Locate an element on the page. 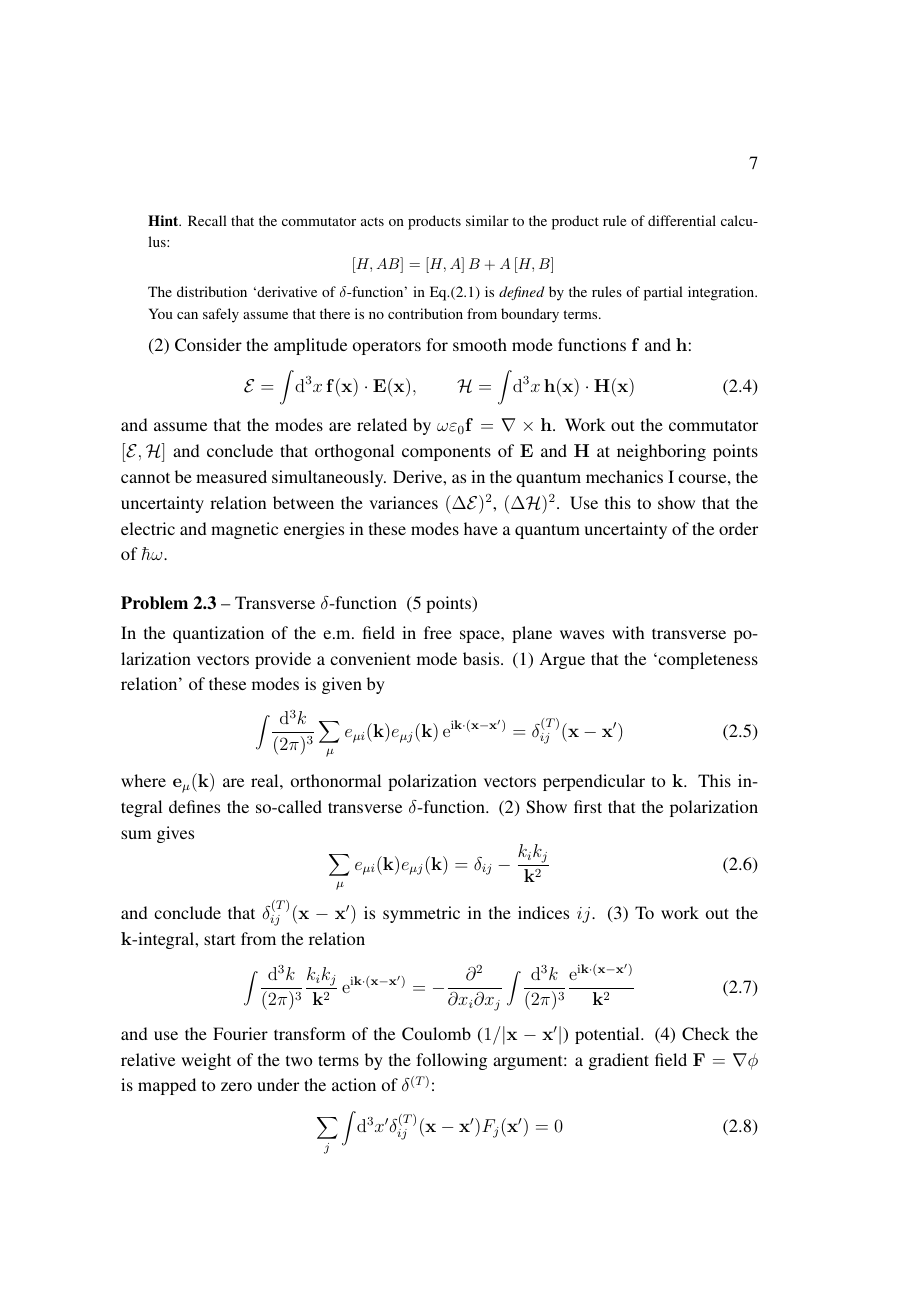 The width and height of the image is (924, 1308). components is located at coordinates (446, 453).
